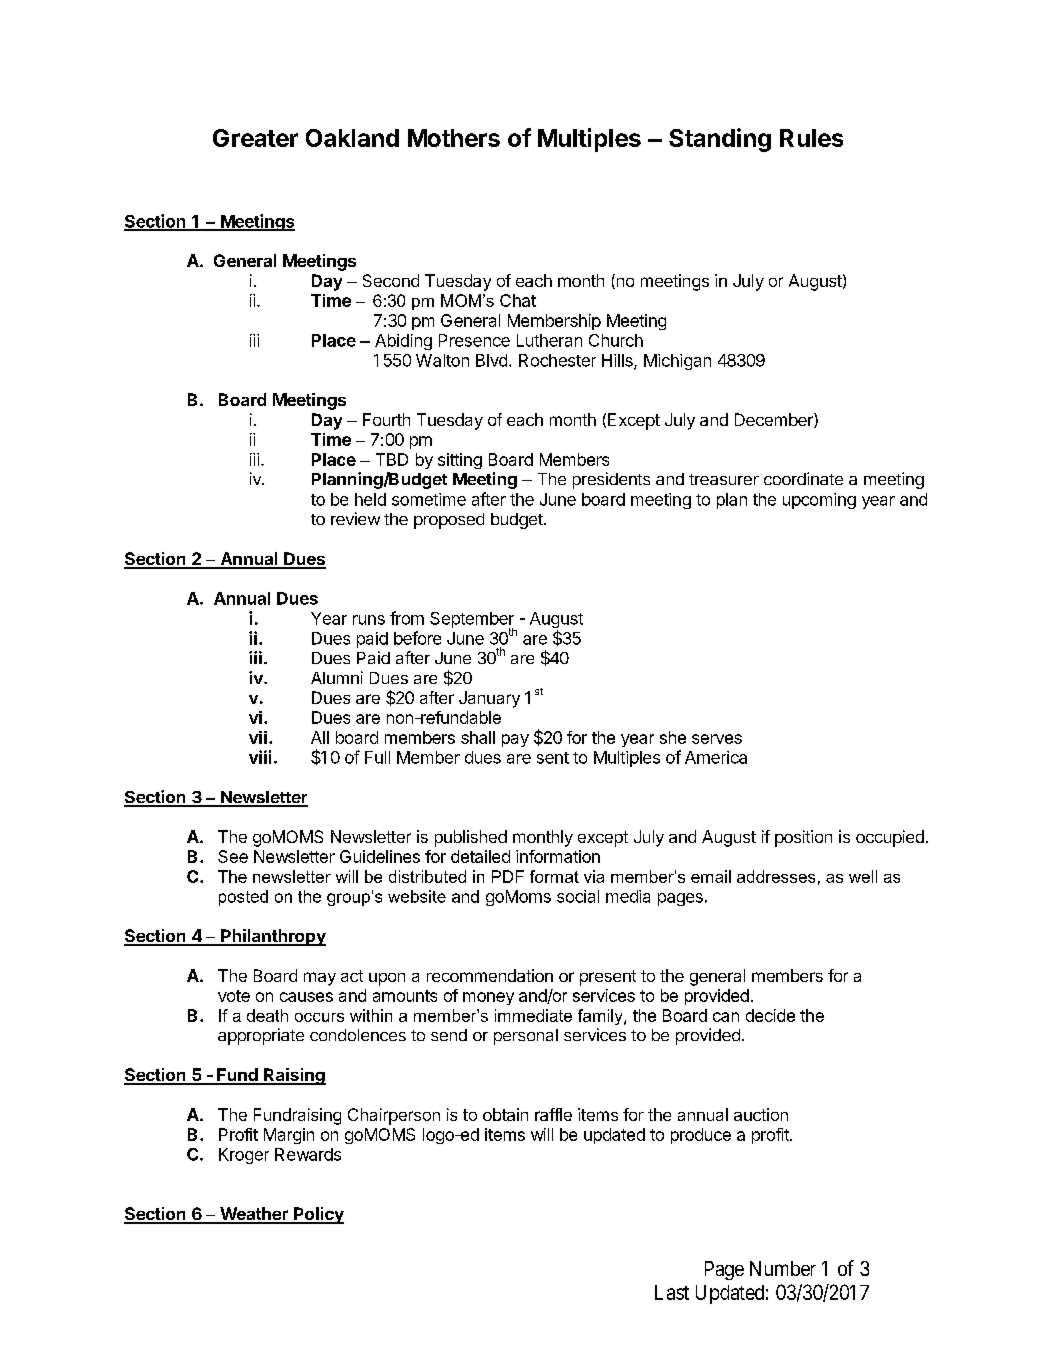 The width and height of the image is (1056, 1367). Describe the element at coordinates (352, 138) in the image. I see `Oakland` at that location.
